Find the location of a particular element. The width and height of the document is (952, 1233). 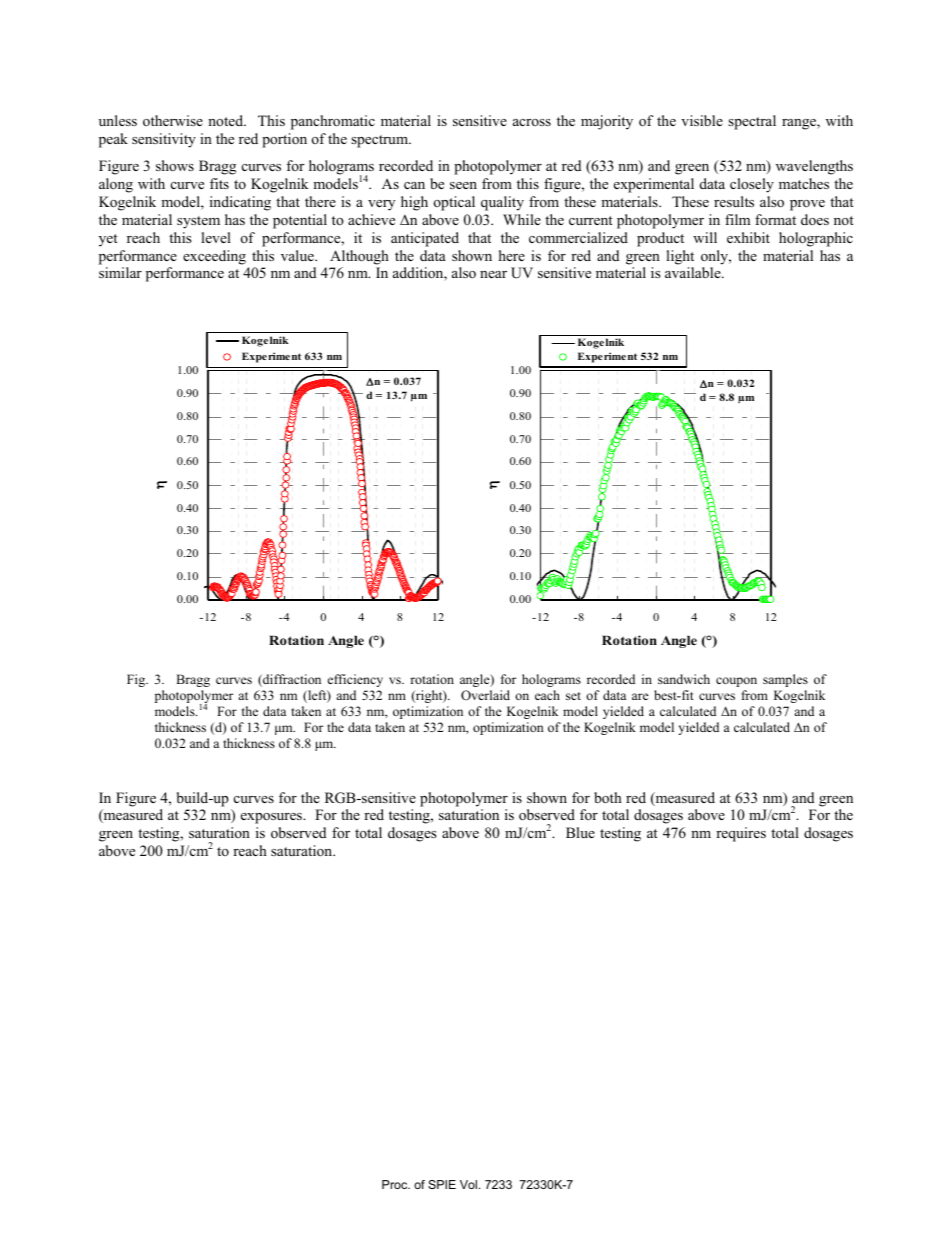

shows is located at coordinates (175, 165).
